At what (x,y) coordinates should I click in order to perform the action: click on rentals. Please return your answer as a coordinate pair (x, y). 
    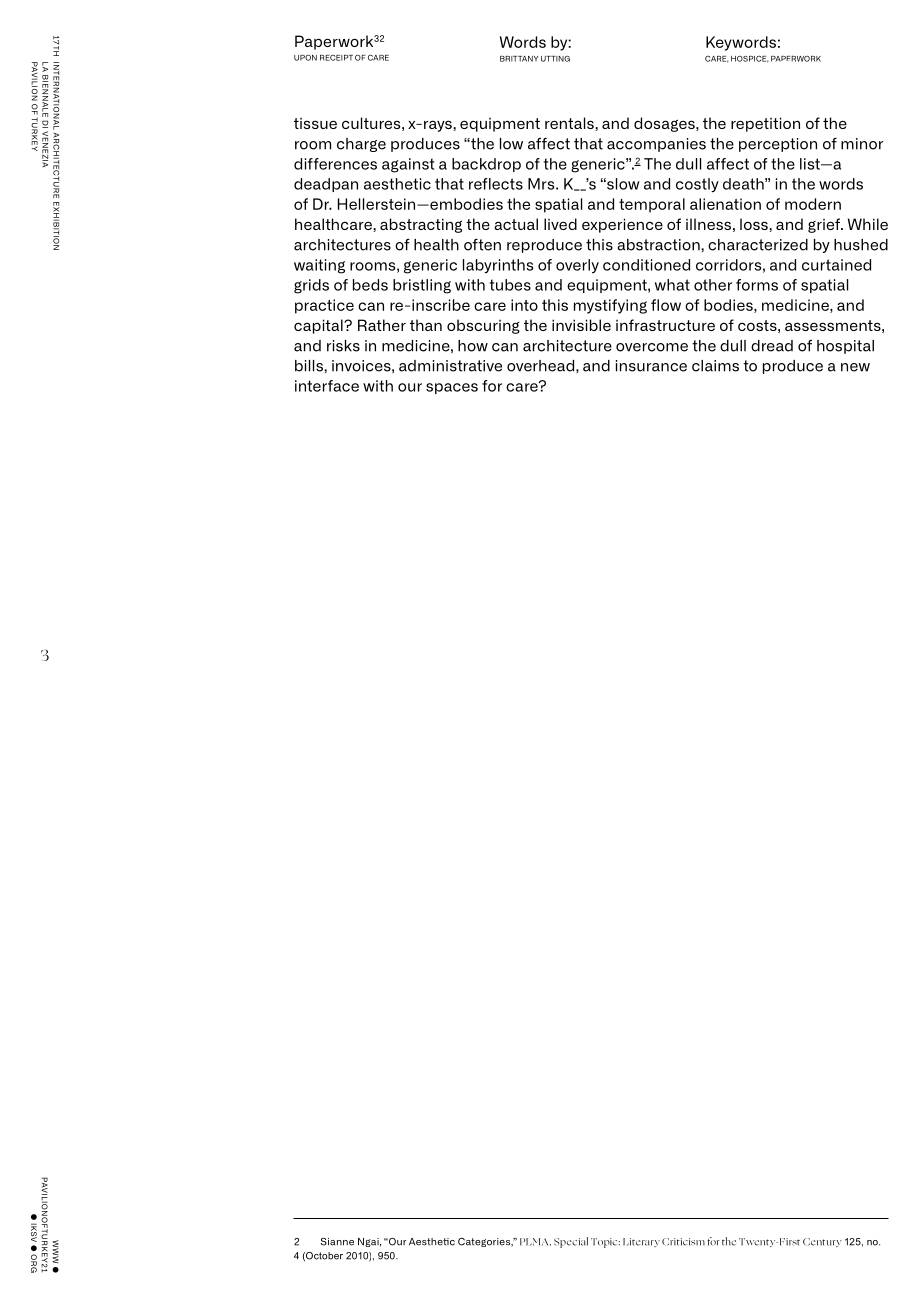
    Looking at the image, I should click on (570, 124).
